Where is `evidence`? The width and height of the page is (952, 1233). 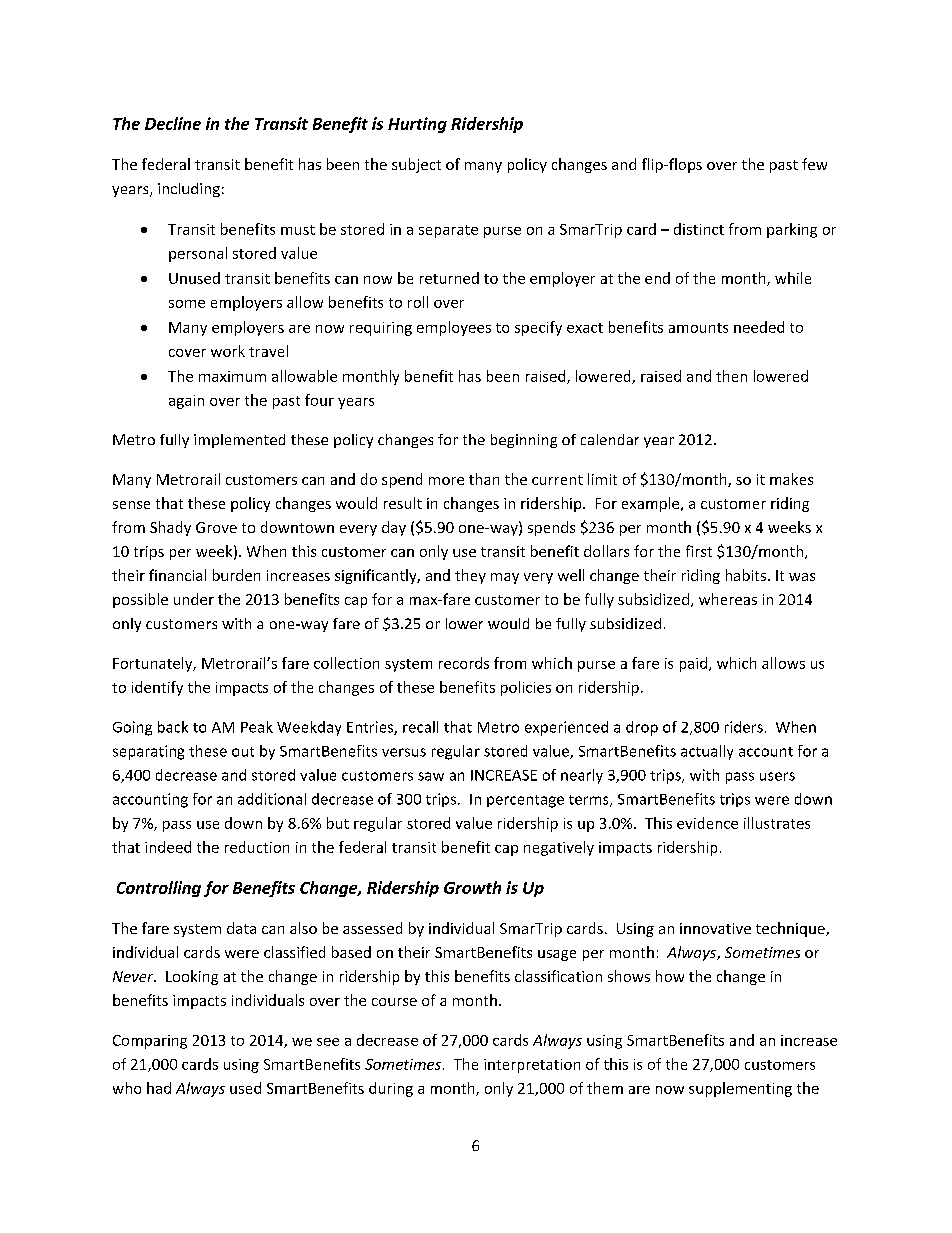
evidence is located at coordinates (707, 823).
